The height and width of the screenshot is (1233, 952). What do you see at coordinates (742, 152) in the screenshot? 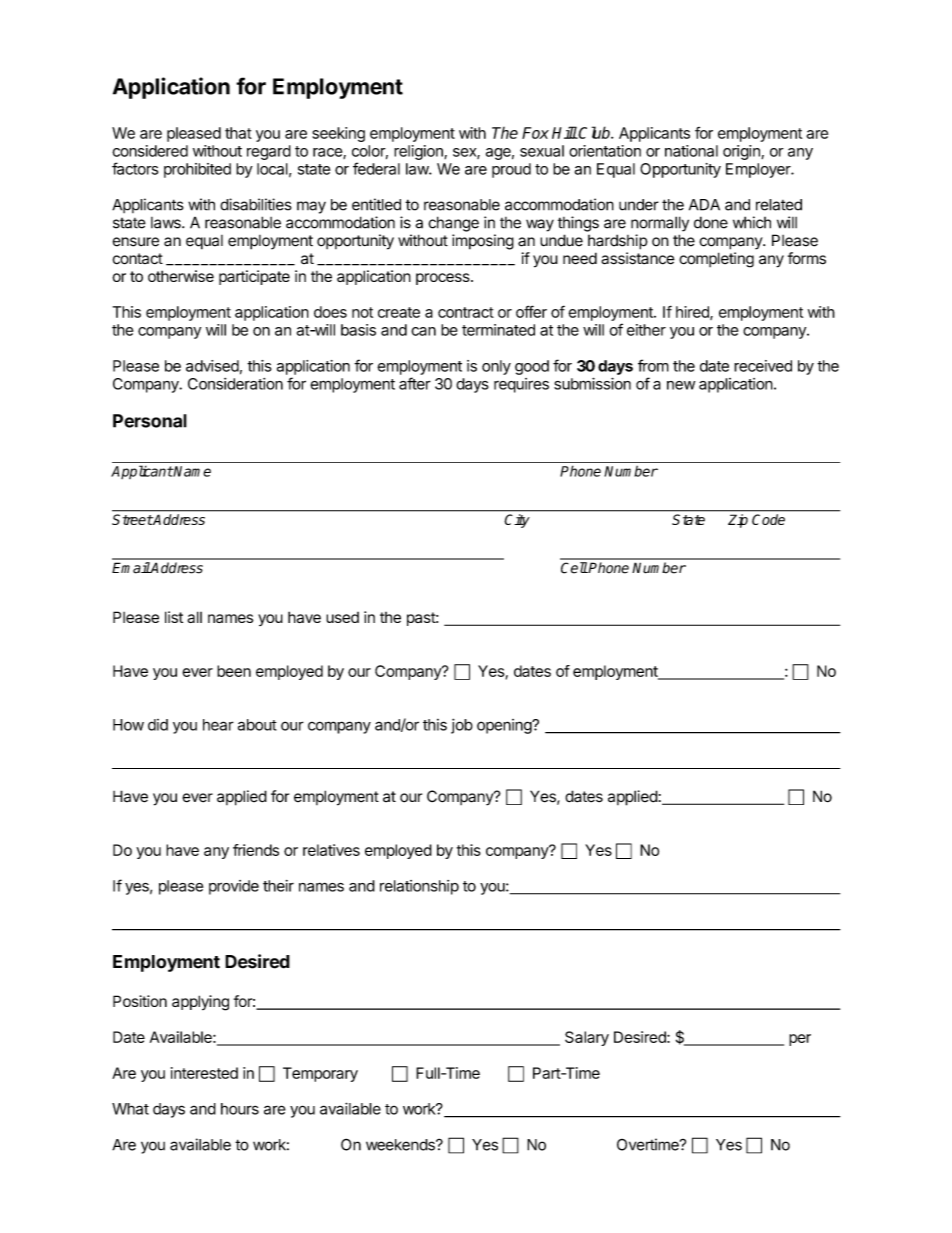
I see `origin` at bounding box center [742, 152].
